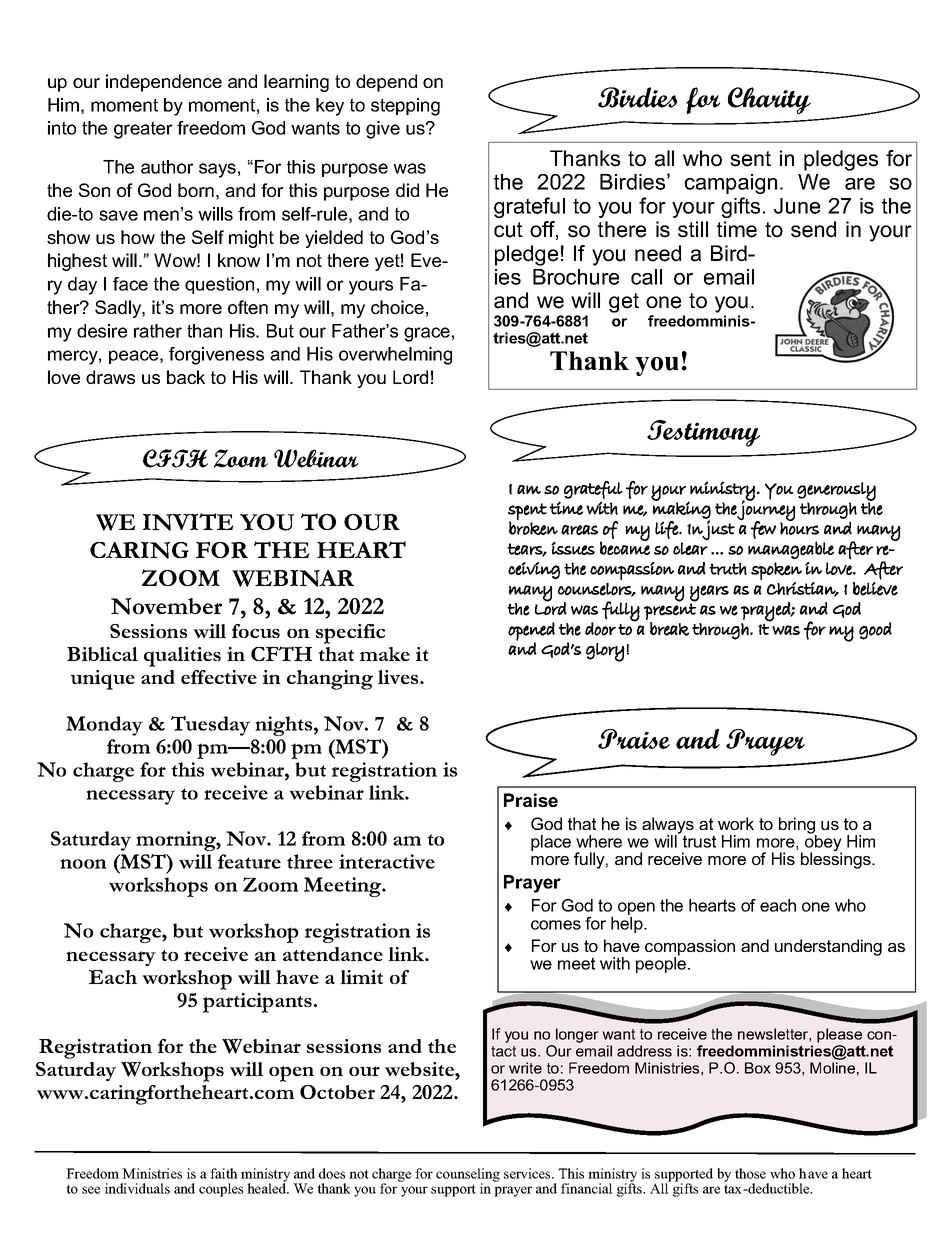 This document has width=952, height=1233. I want to click on noon, so click(83, 864).
